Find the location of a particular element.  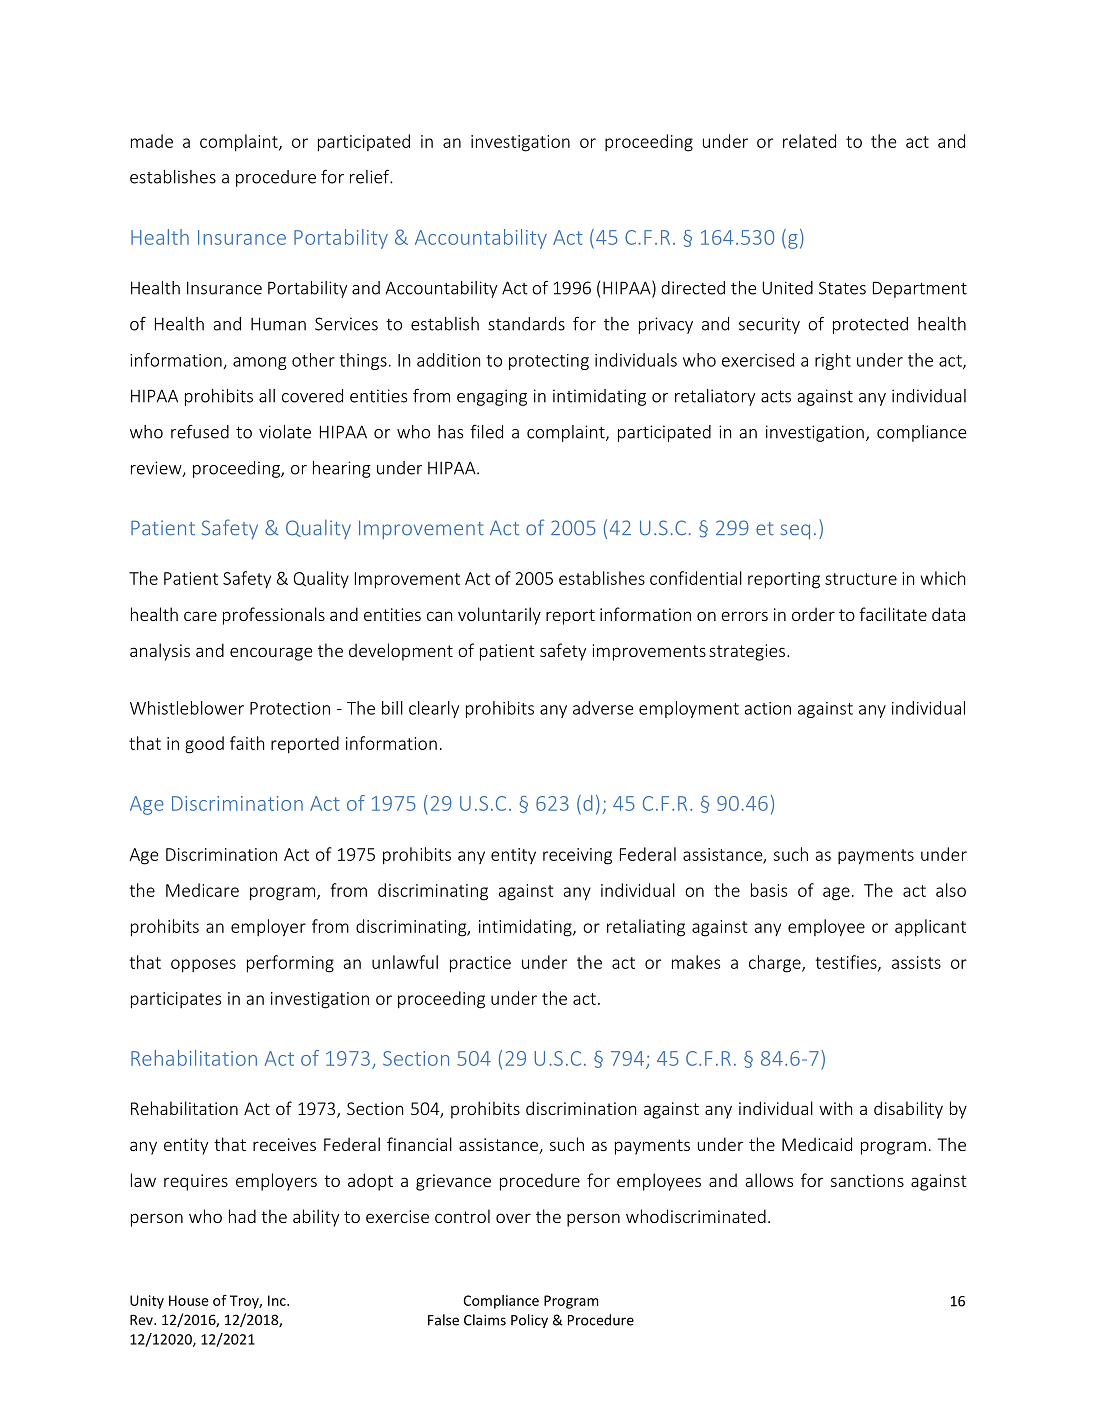

acts is located at coordinates (776, 396).
